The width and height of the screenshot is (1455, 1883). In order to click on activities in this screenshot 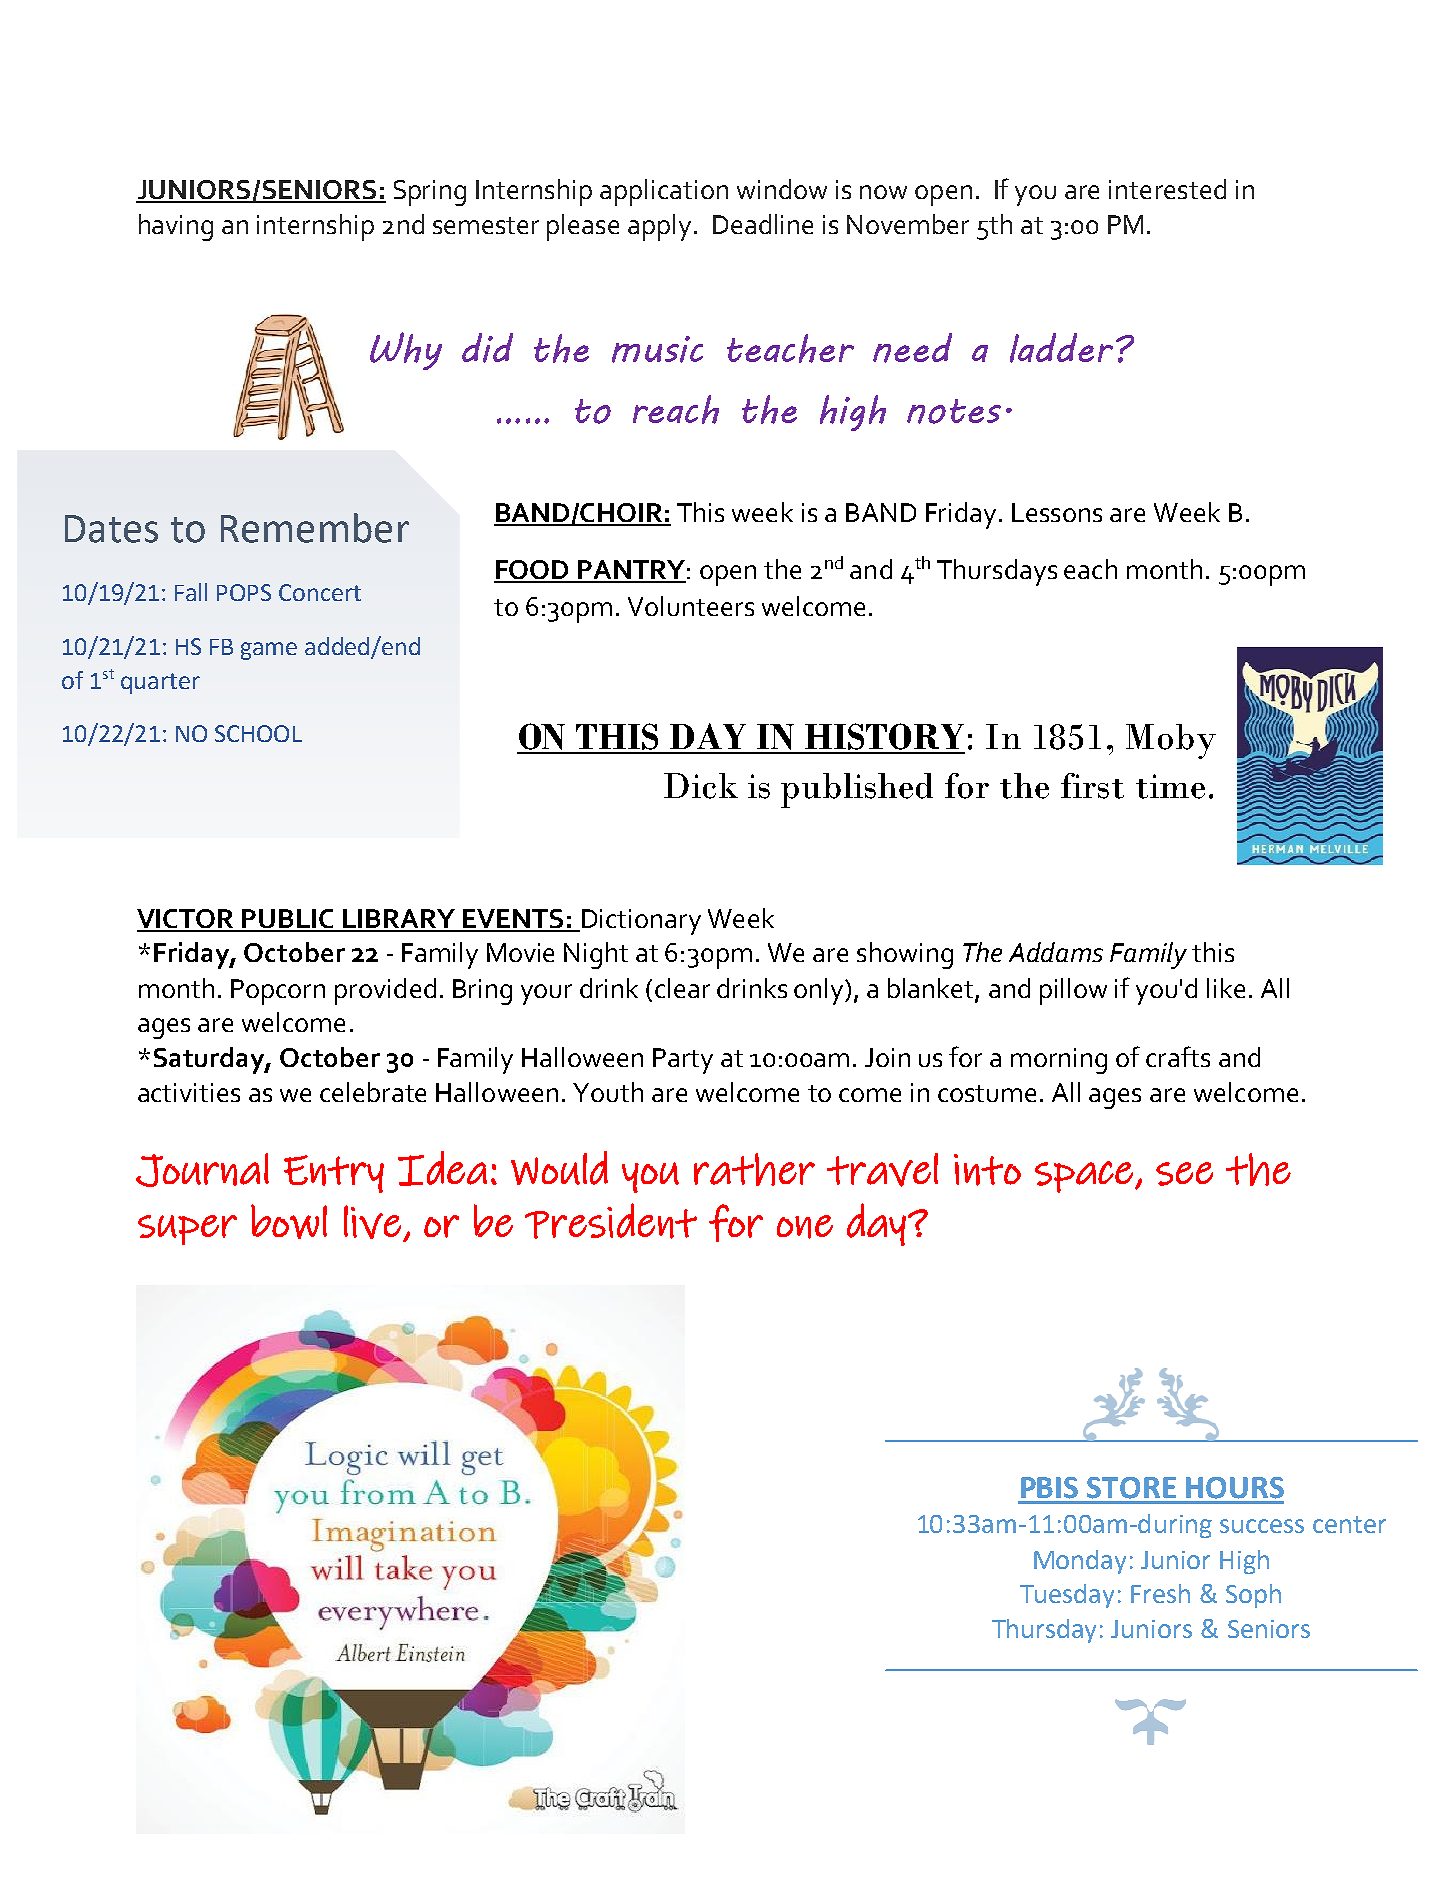, I will do `click(189, 1092)`.
